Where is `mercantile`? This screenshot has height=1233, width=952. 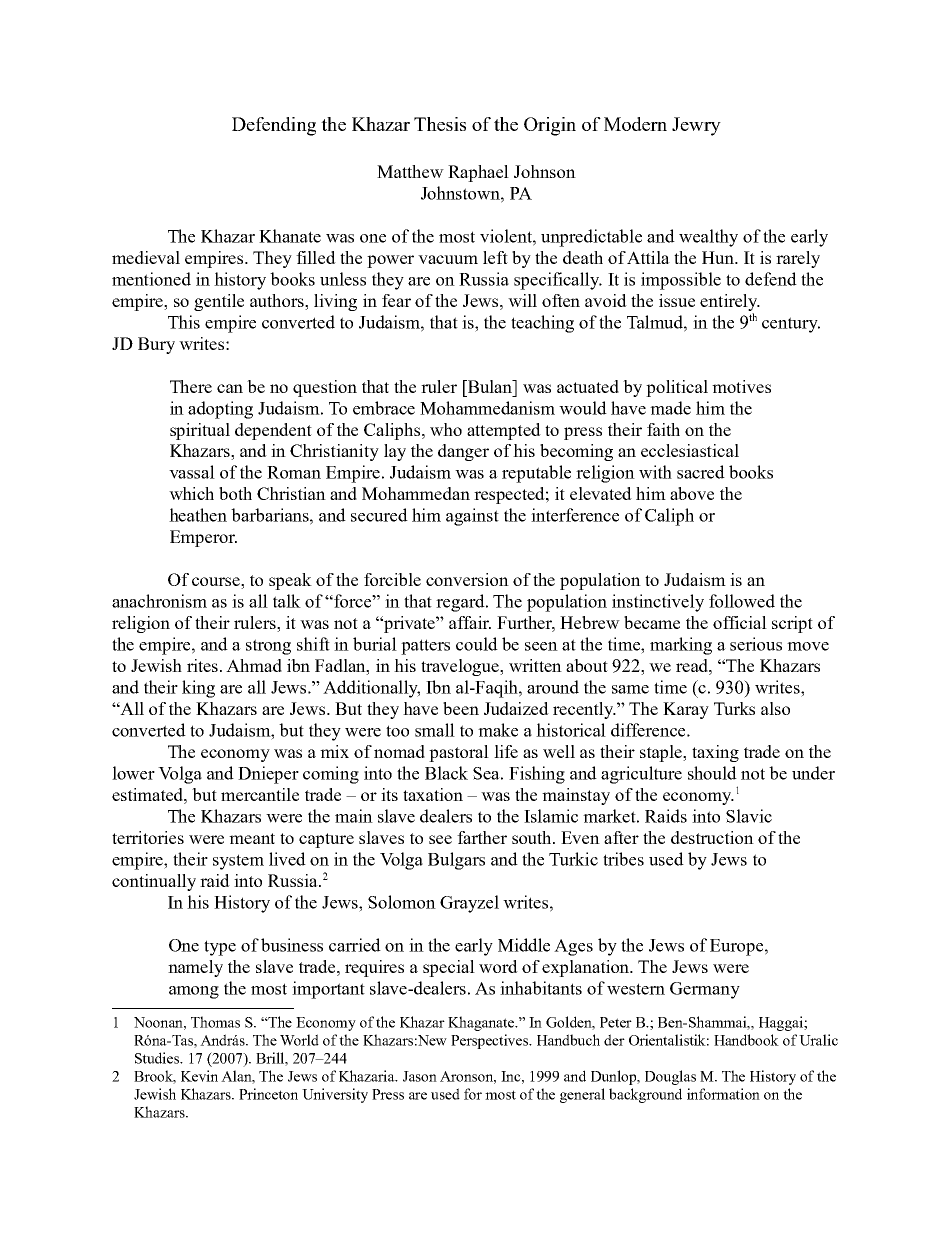 mercantile is located at coordinates (260, 794).
